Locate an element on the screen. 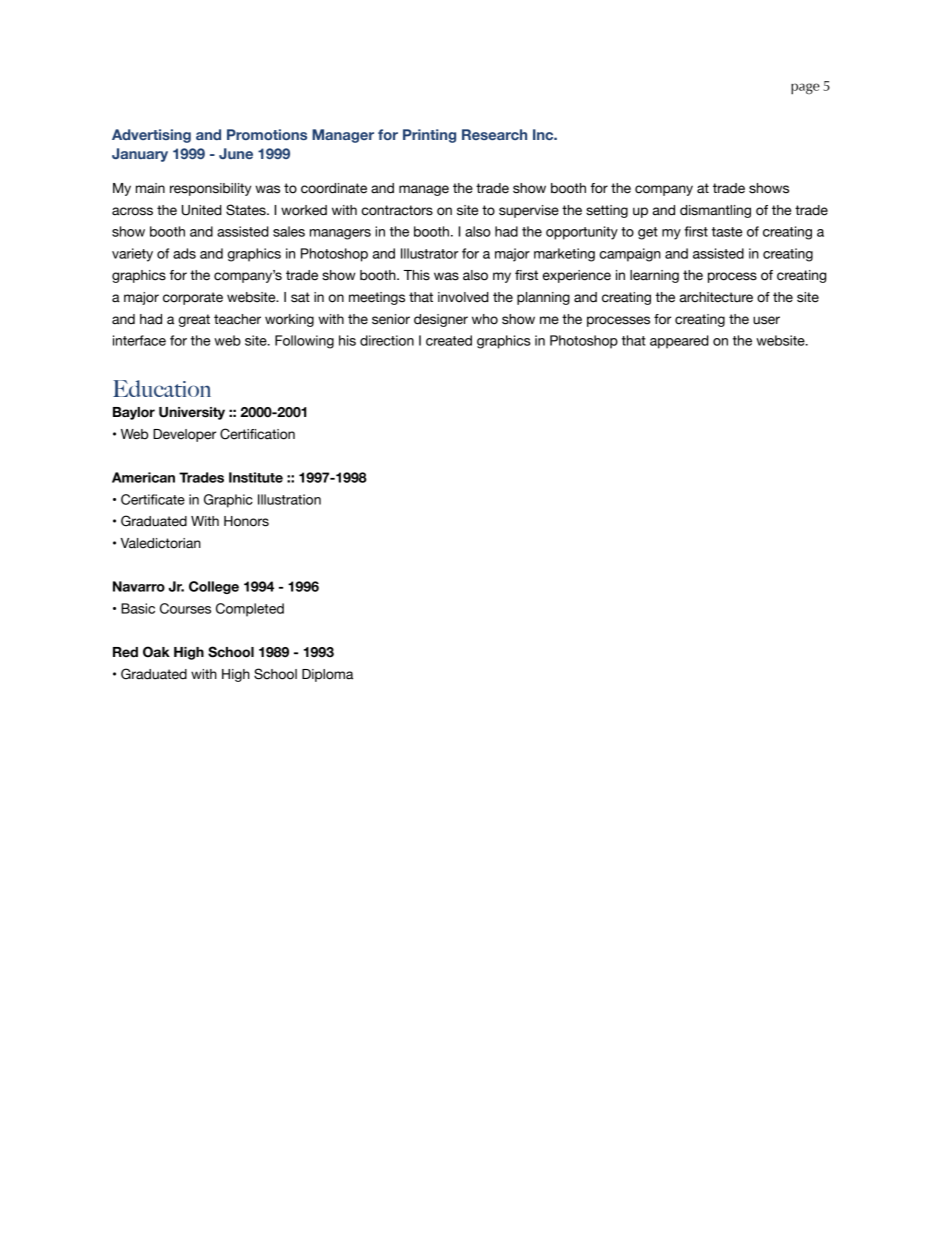 This screenshot has width=952, height=1233. taste is located at coordinates (727, 232).
